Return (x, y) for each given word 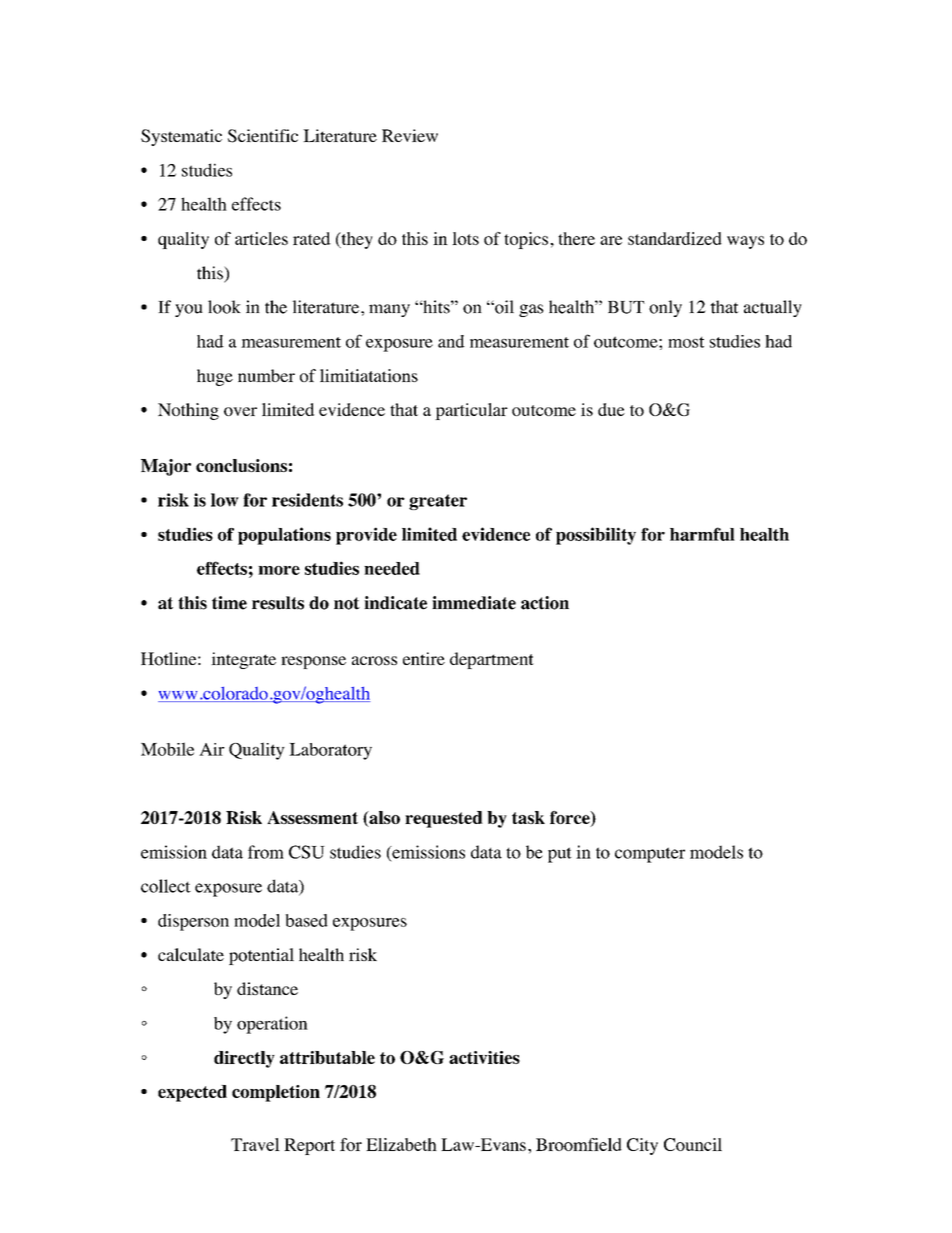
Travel (255, 1144)
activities (484, 1057)
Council (693, 1144)
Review (410, 135)
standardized (675, 238)
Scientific (263, 136)
